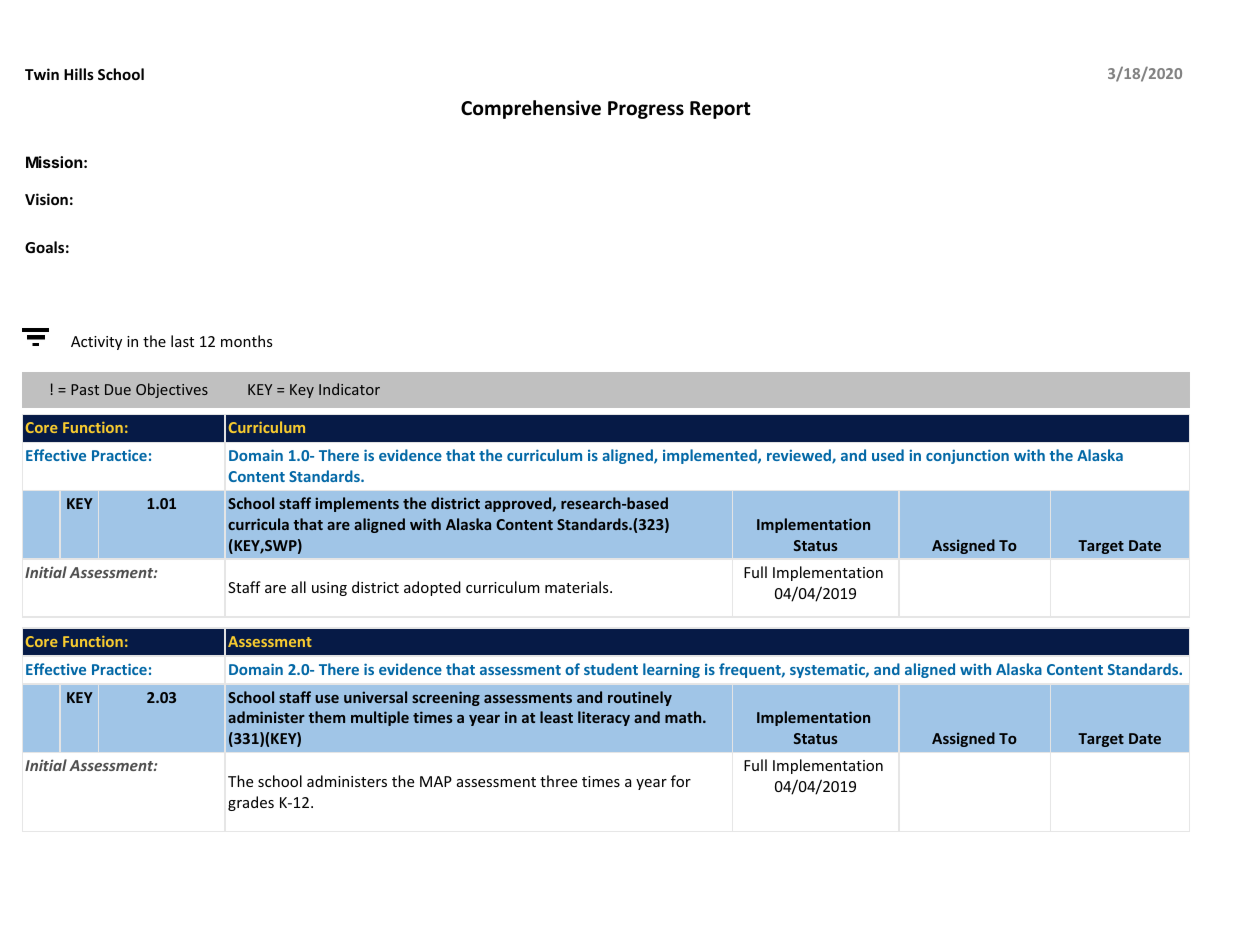 Image resolution: width=1233 pixels, height=952 pixels. I want to click on Hills, so click(79, 74).
